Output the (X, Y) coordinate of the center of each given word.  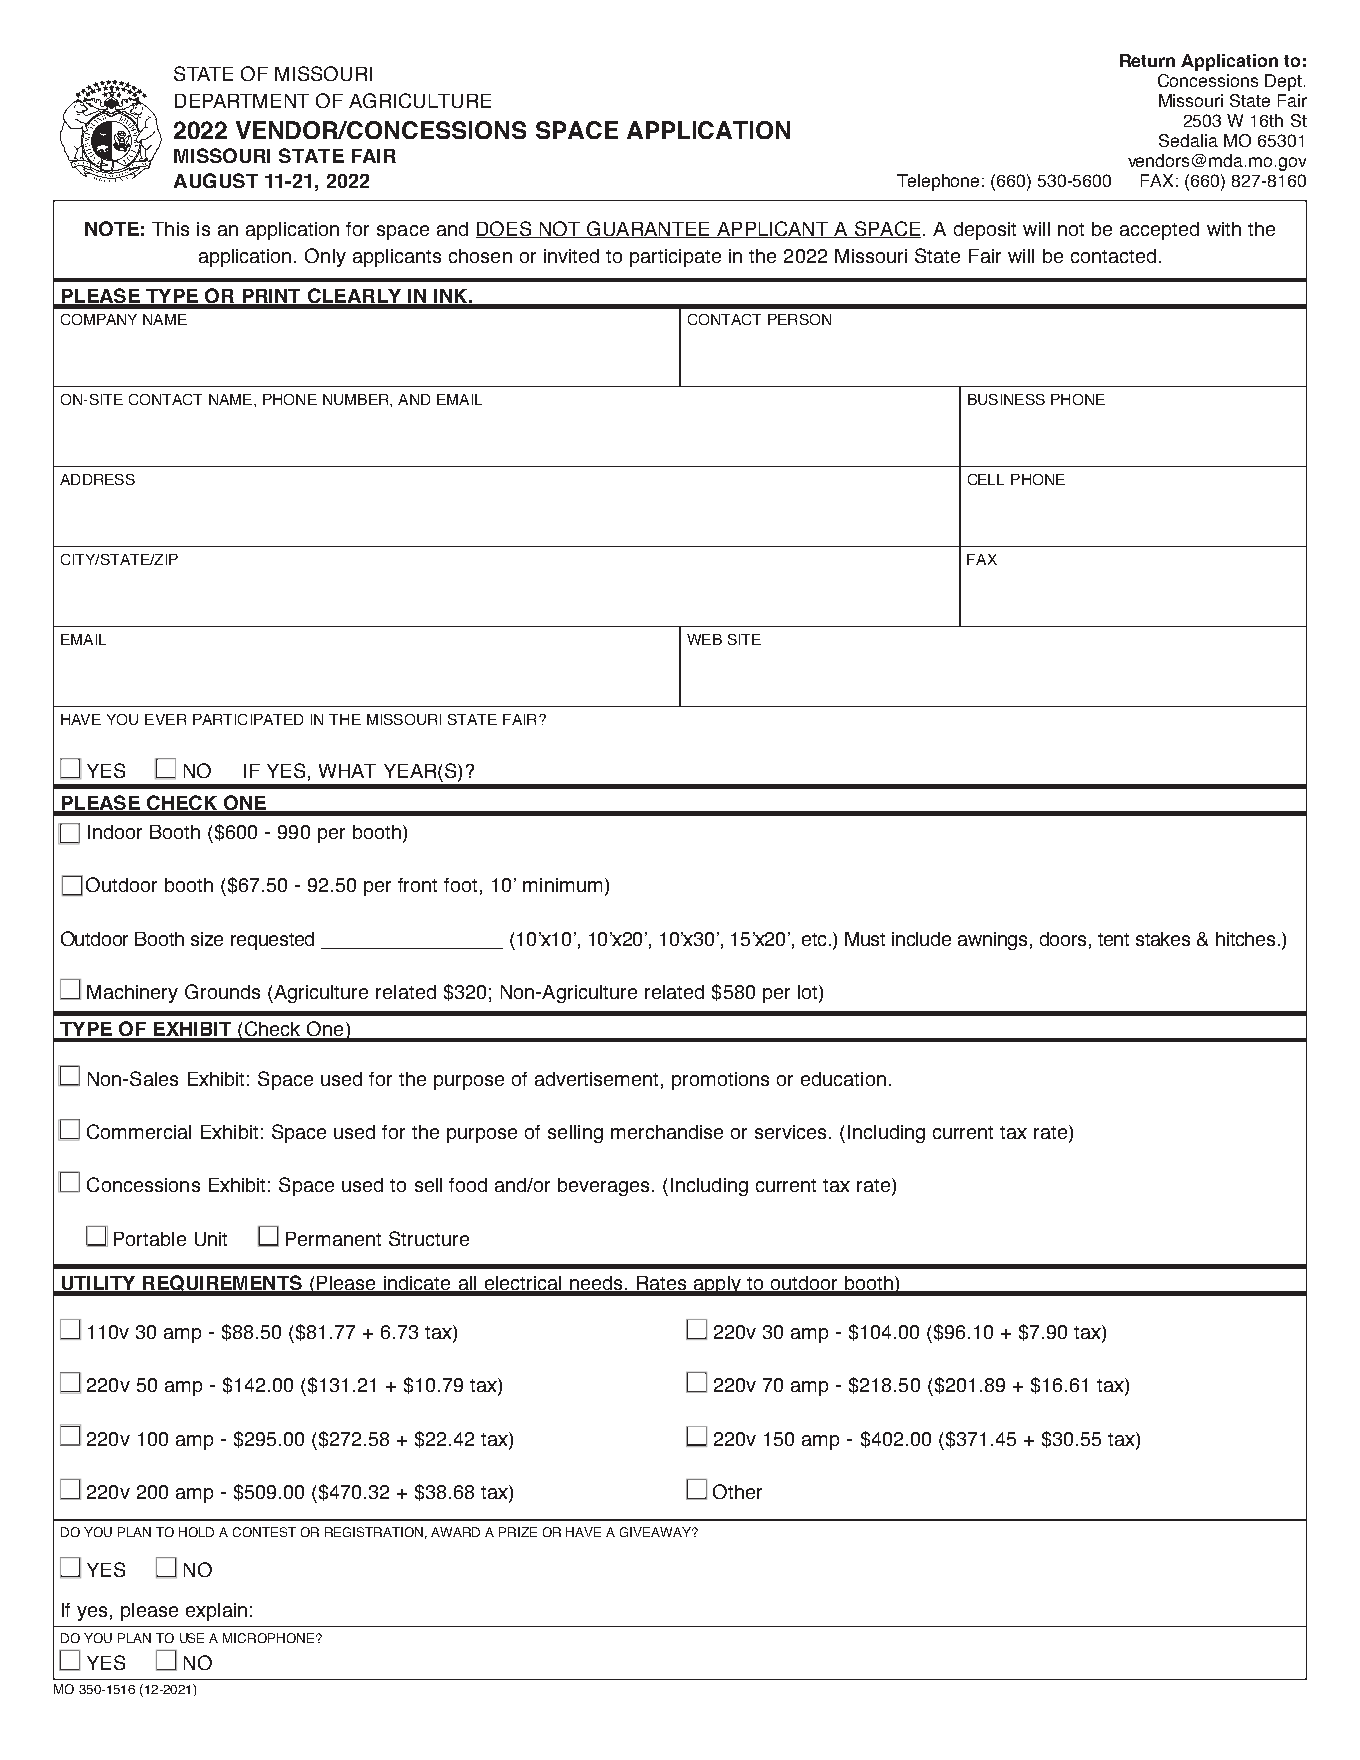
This (170, 229)
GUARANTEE (648, 229)
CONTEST (264, 1532)
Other (737, 1491)
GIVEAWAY (656, 1532)
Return (1147, 60)
